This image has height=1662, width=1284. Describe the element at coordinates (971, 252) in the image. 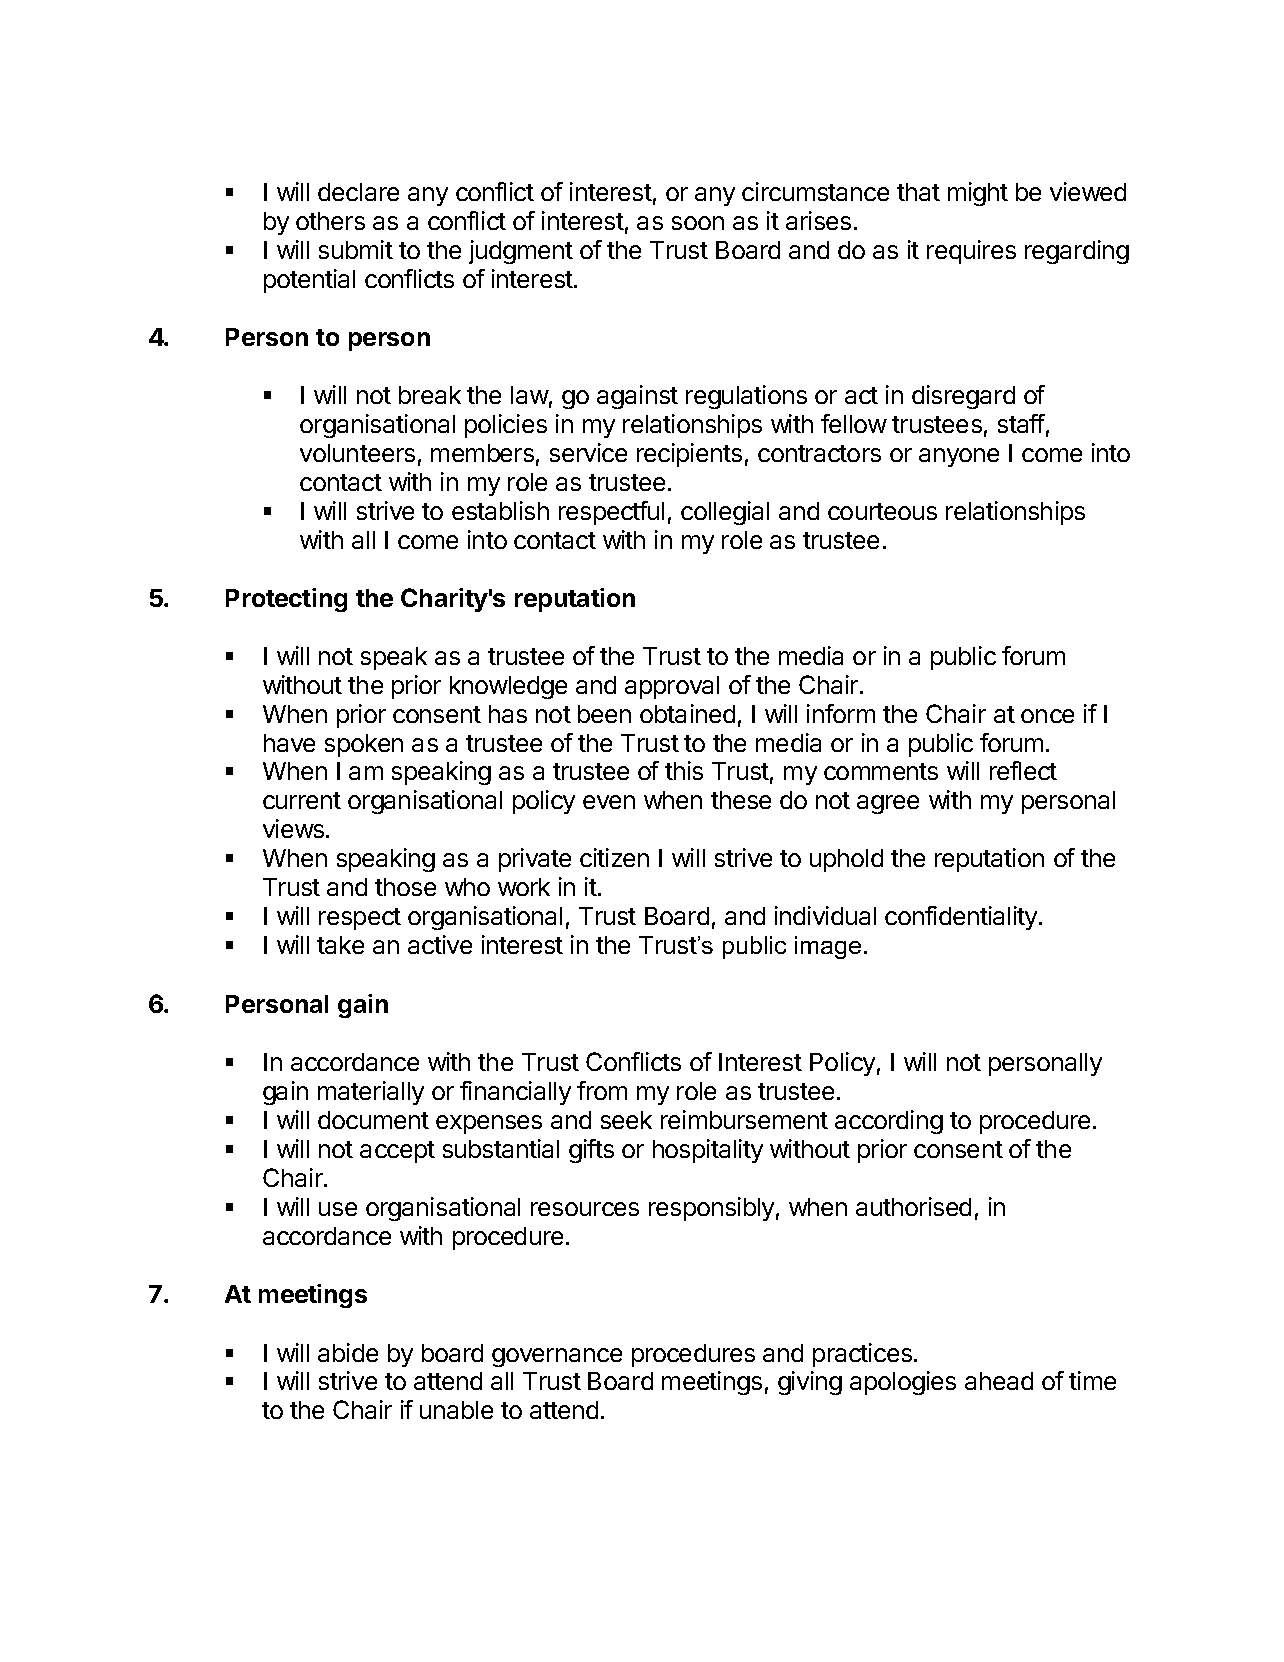

I see `requires` at that location.
